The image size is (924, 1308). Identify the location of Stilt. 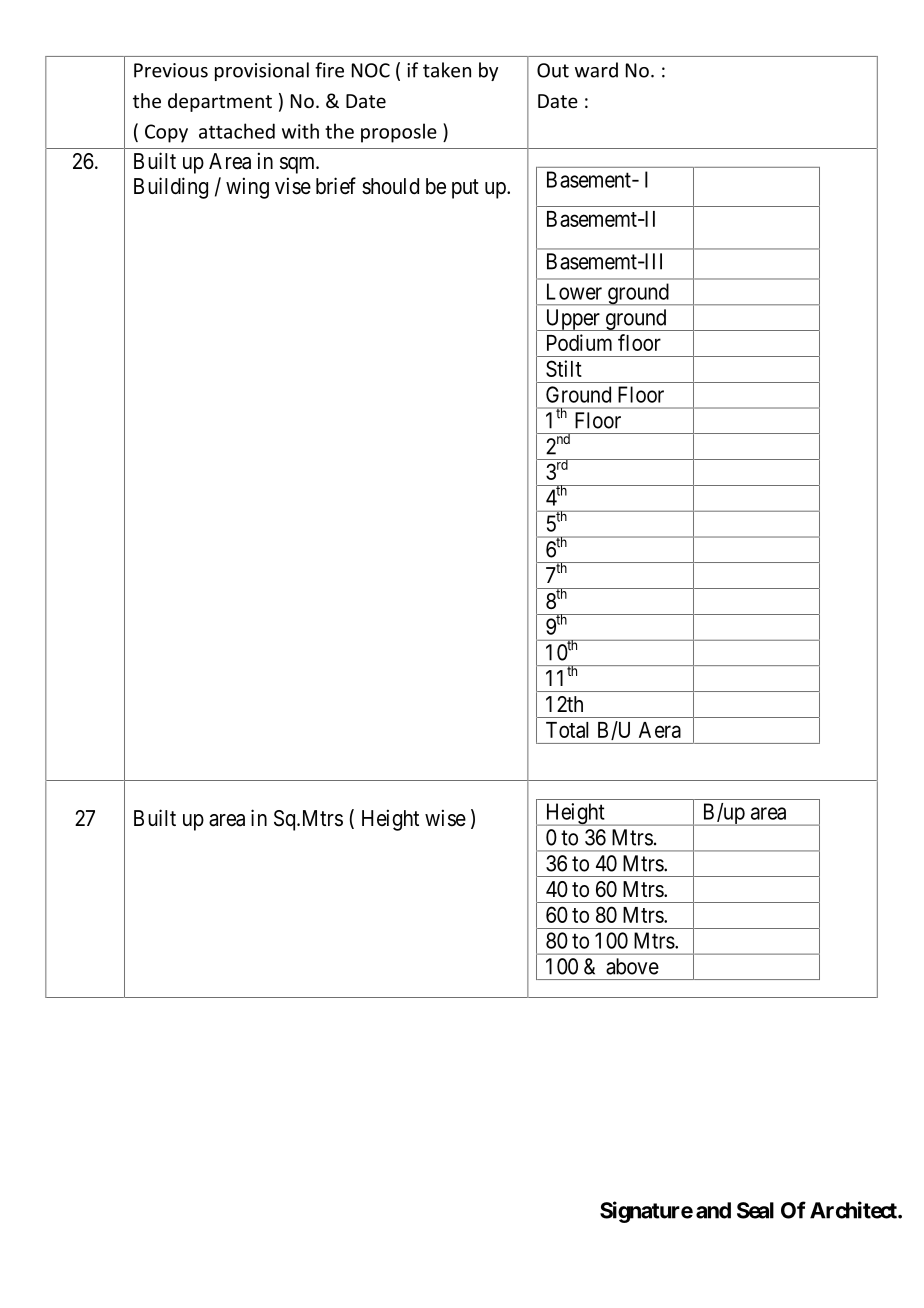
(564, 368).
